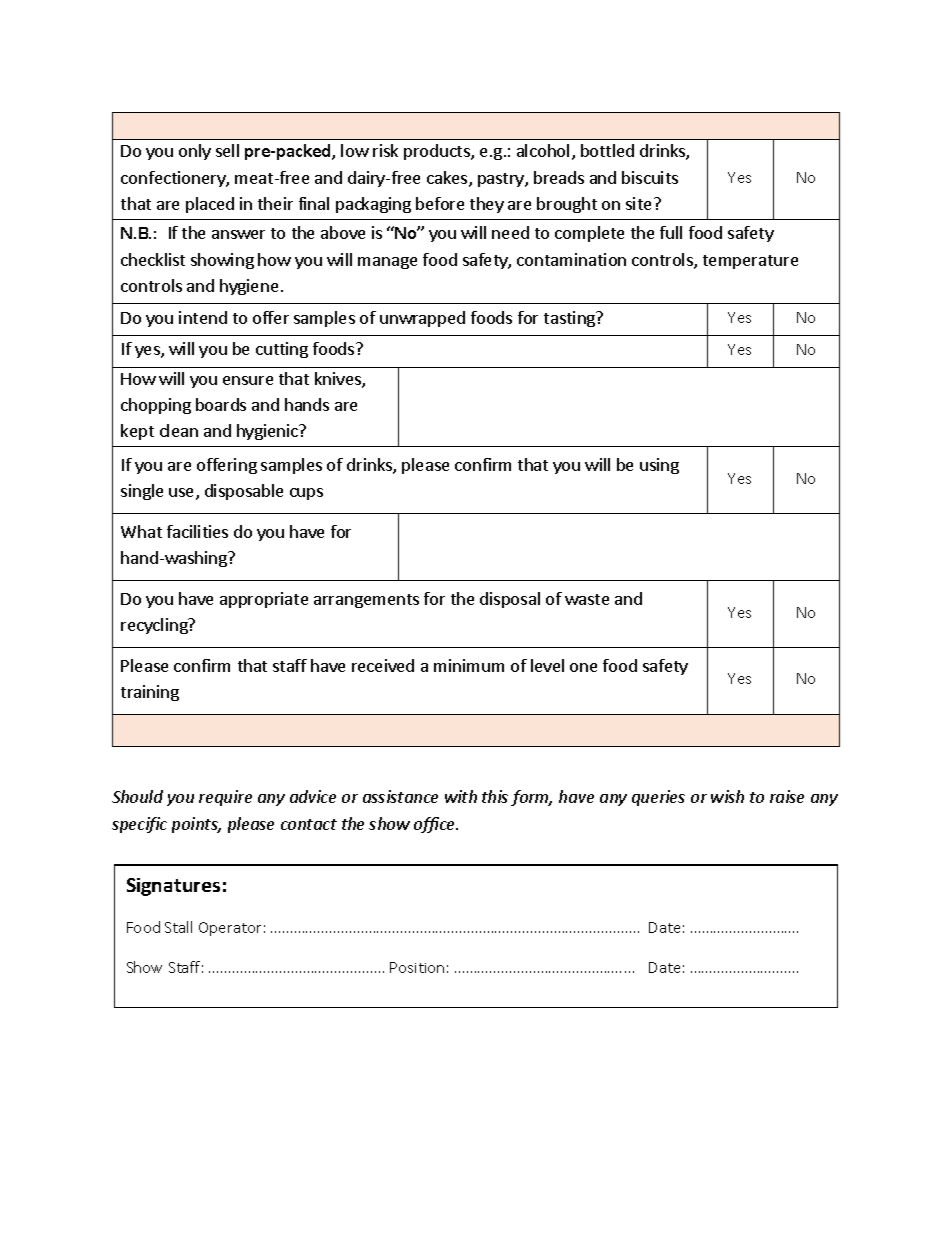  I want to click on intend, so click(203, 317).
